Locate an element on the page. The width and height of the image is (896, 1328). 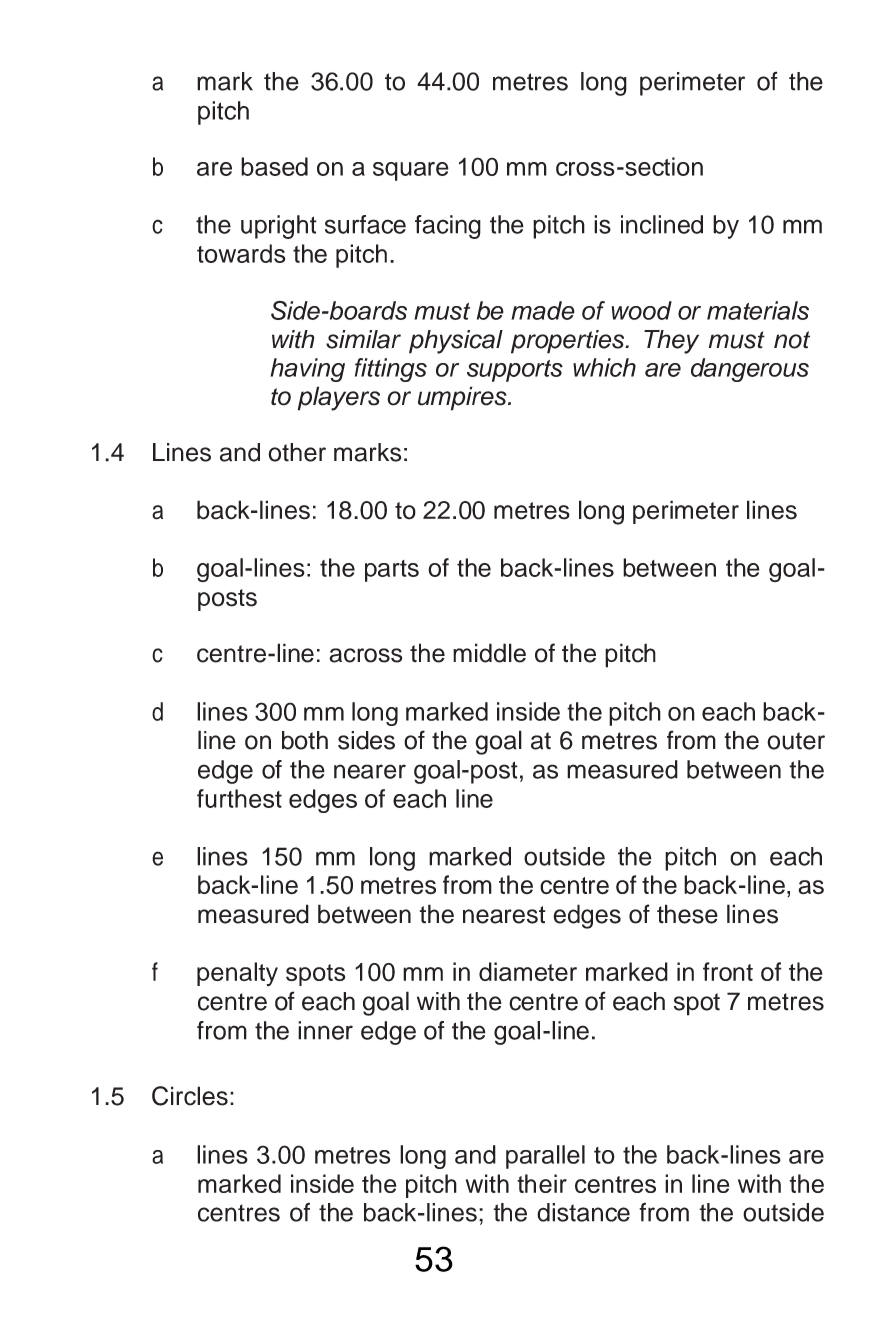
facing is located at coordinates (448, 227).
